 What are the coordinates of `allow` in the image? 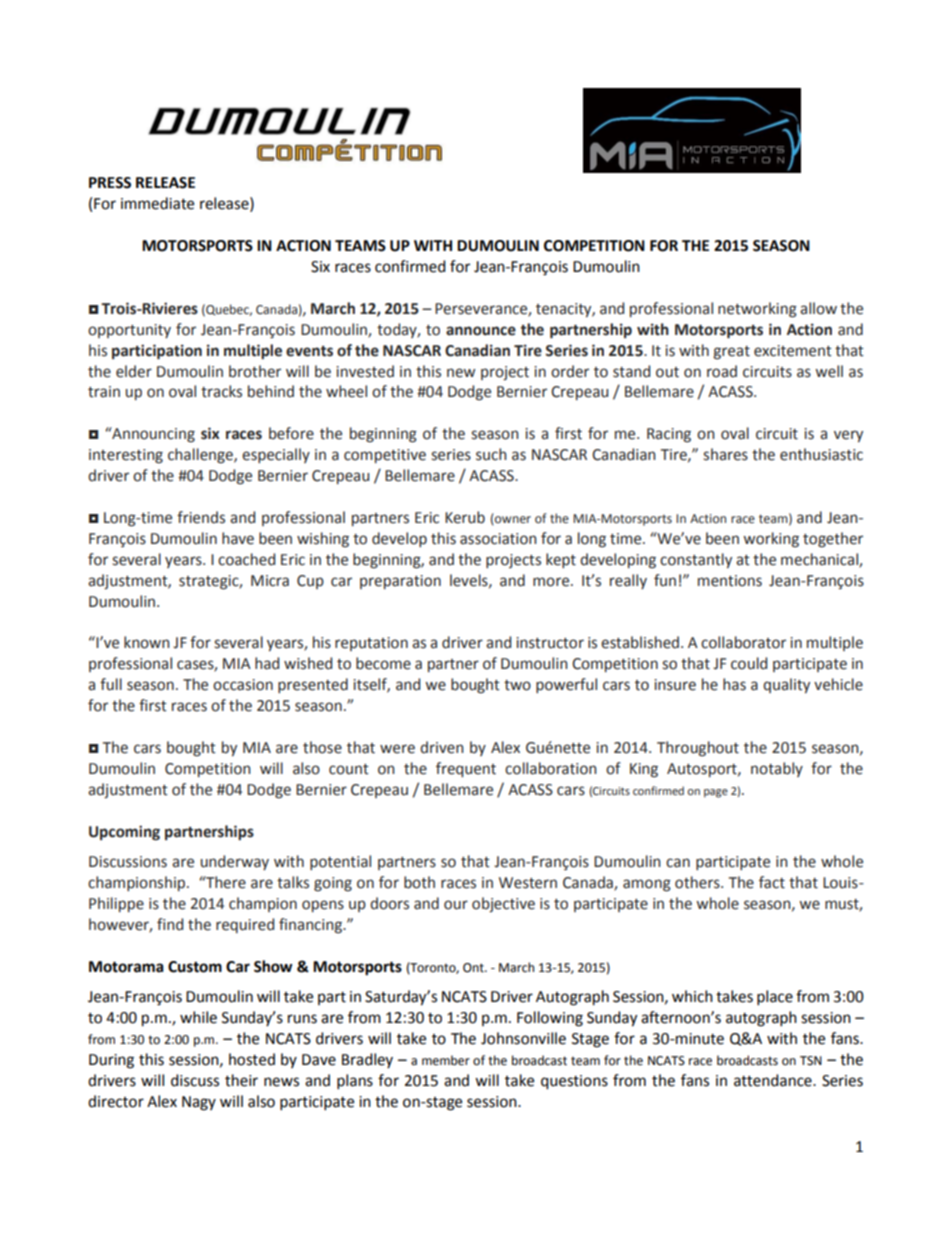 It's located at (818, 308).
